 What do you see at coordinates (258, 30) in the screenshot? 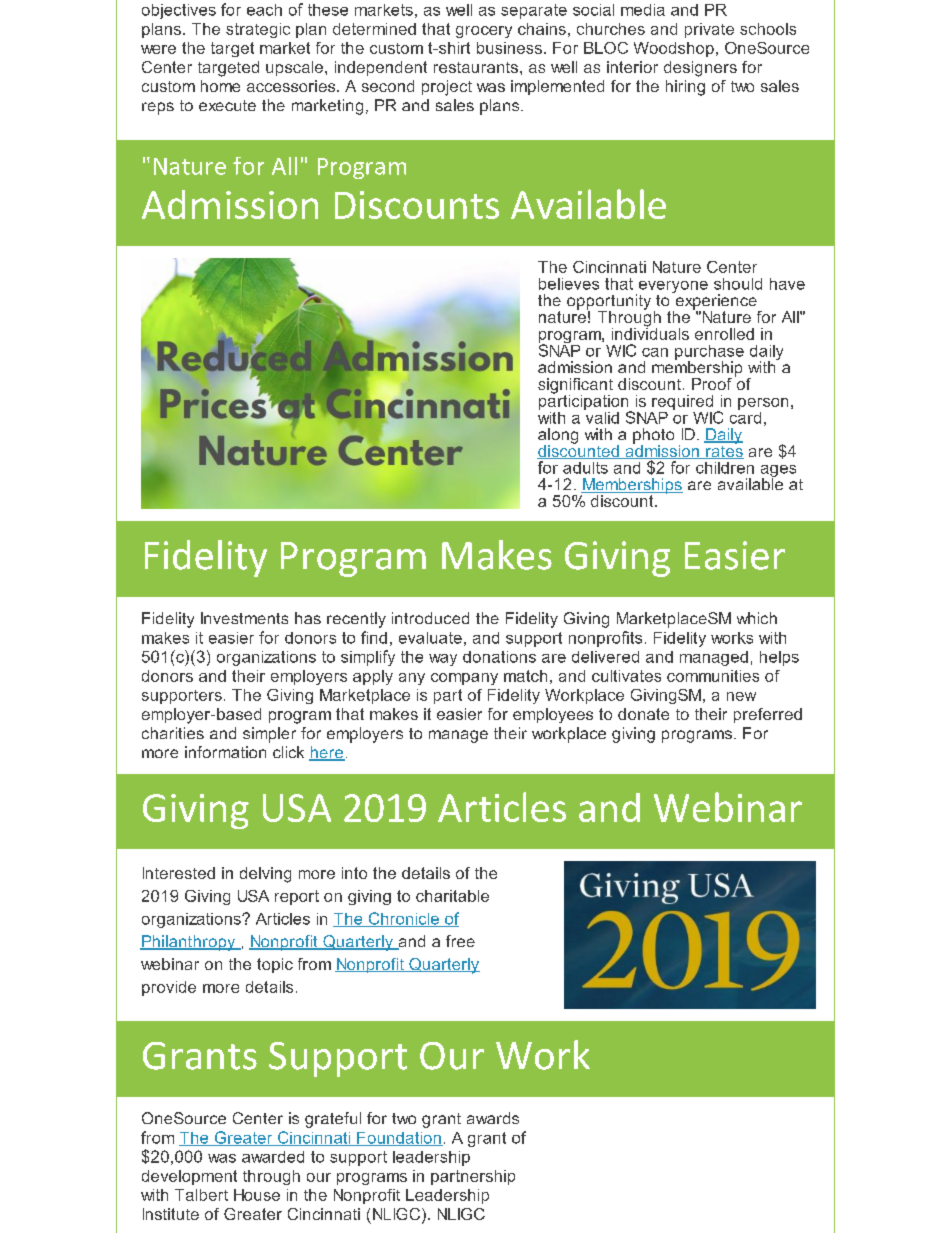
I see `strategic` at bounding box center [258, 30].
